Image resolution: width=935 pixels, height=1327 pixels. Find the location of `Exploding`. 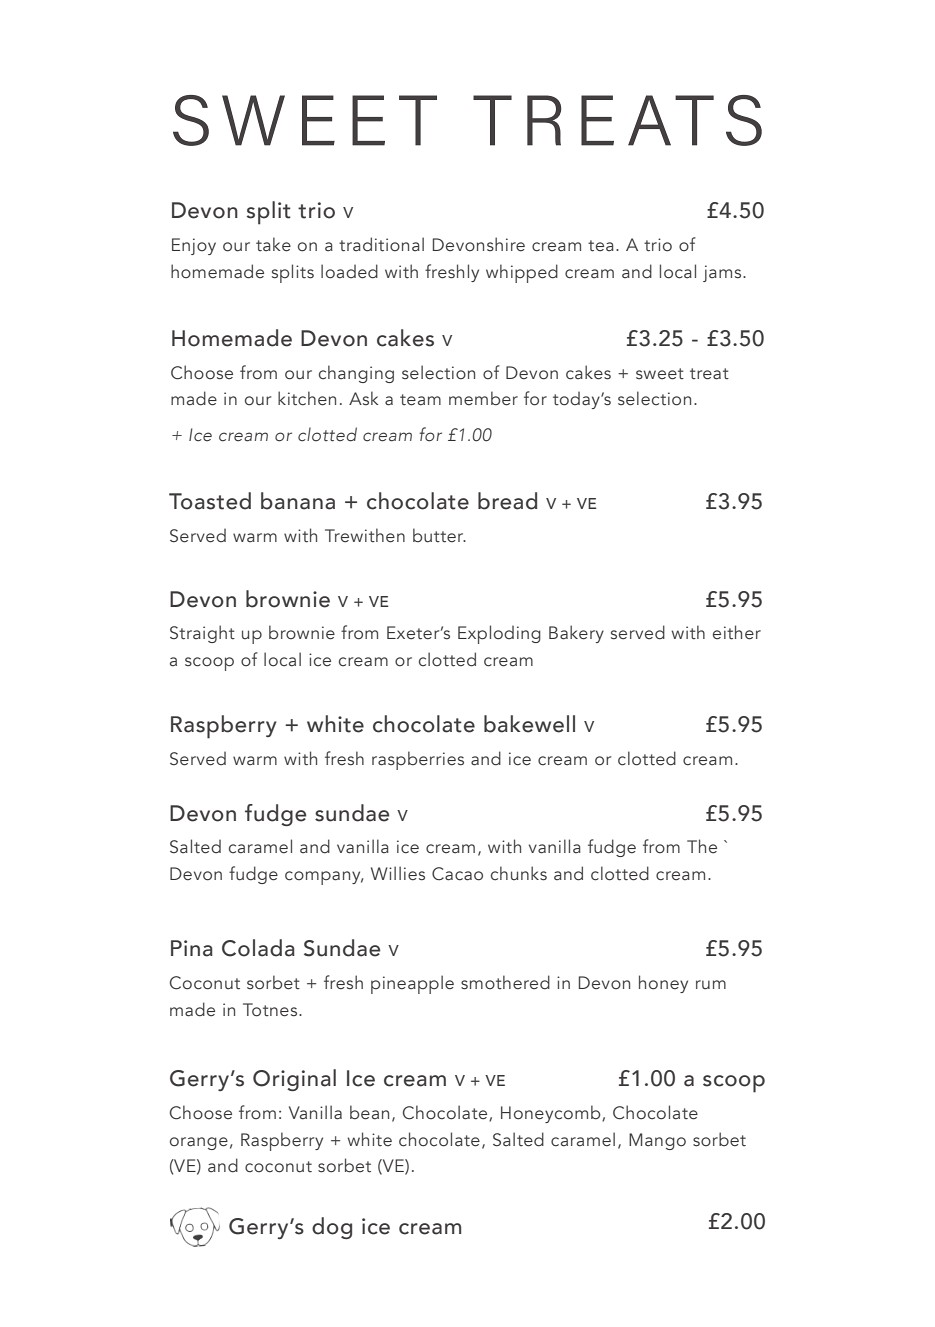

Exploding is located at coordinates (499, 634).
